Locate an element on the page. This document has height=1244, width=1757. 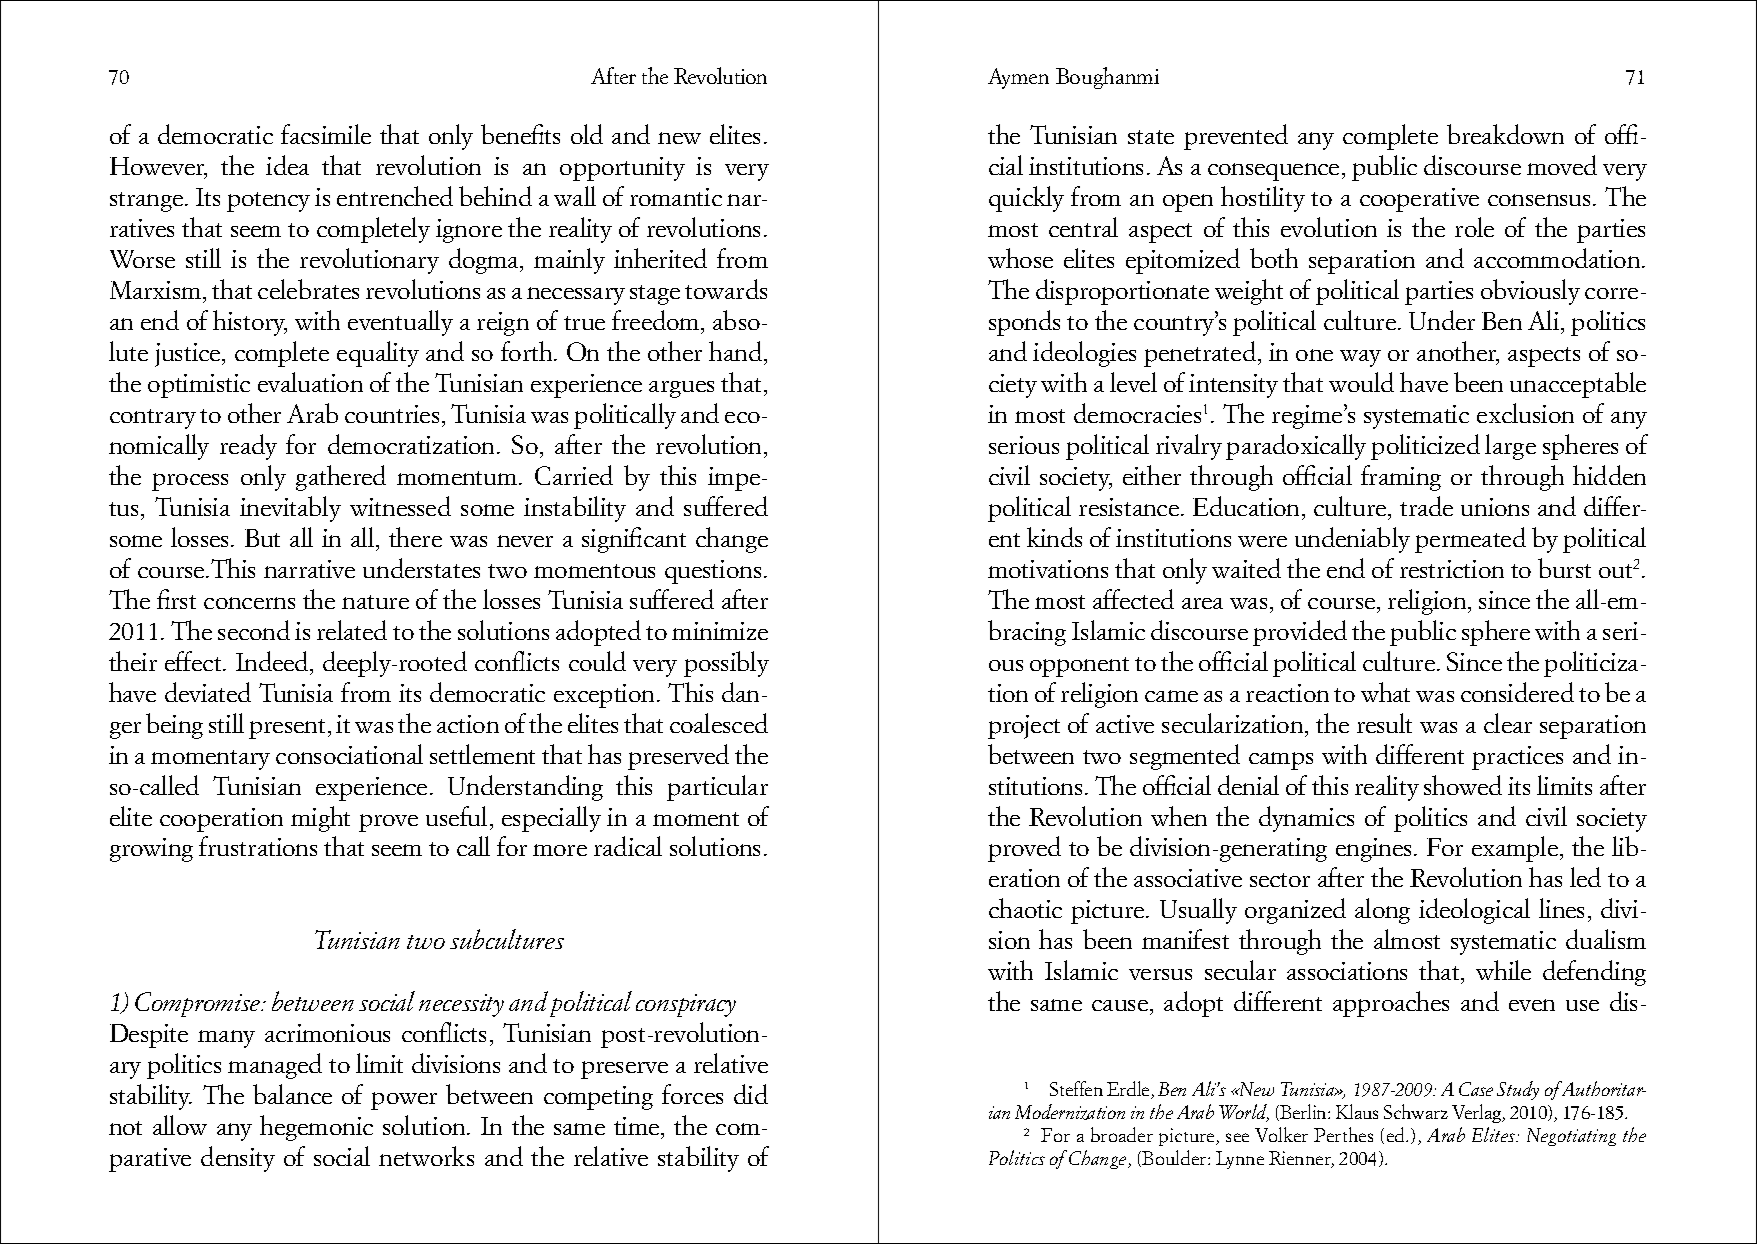
showed is located at coordinates (1463, 785).
